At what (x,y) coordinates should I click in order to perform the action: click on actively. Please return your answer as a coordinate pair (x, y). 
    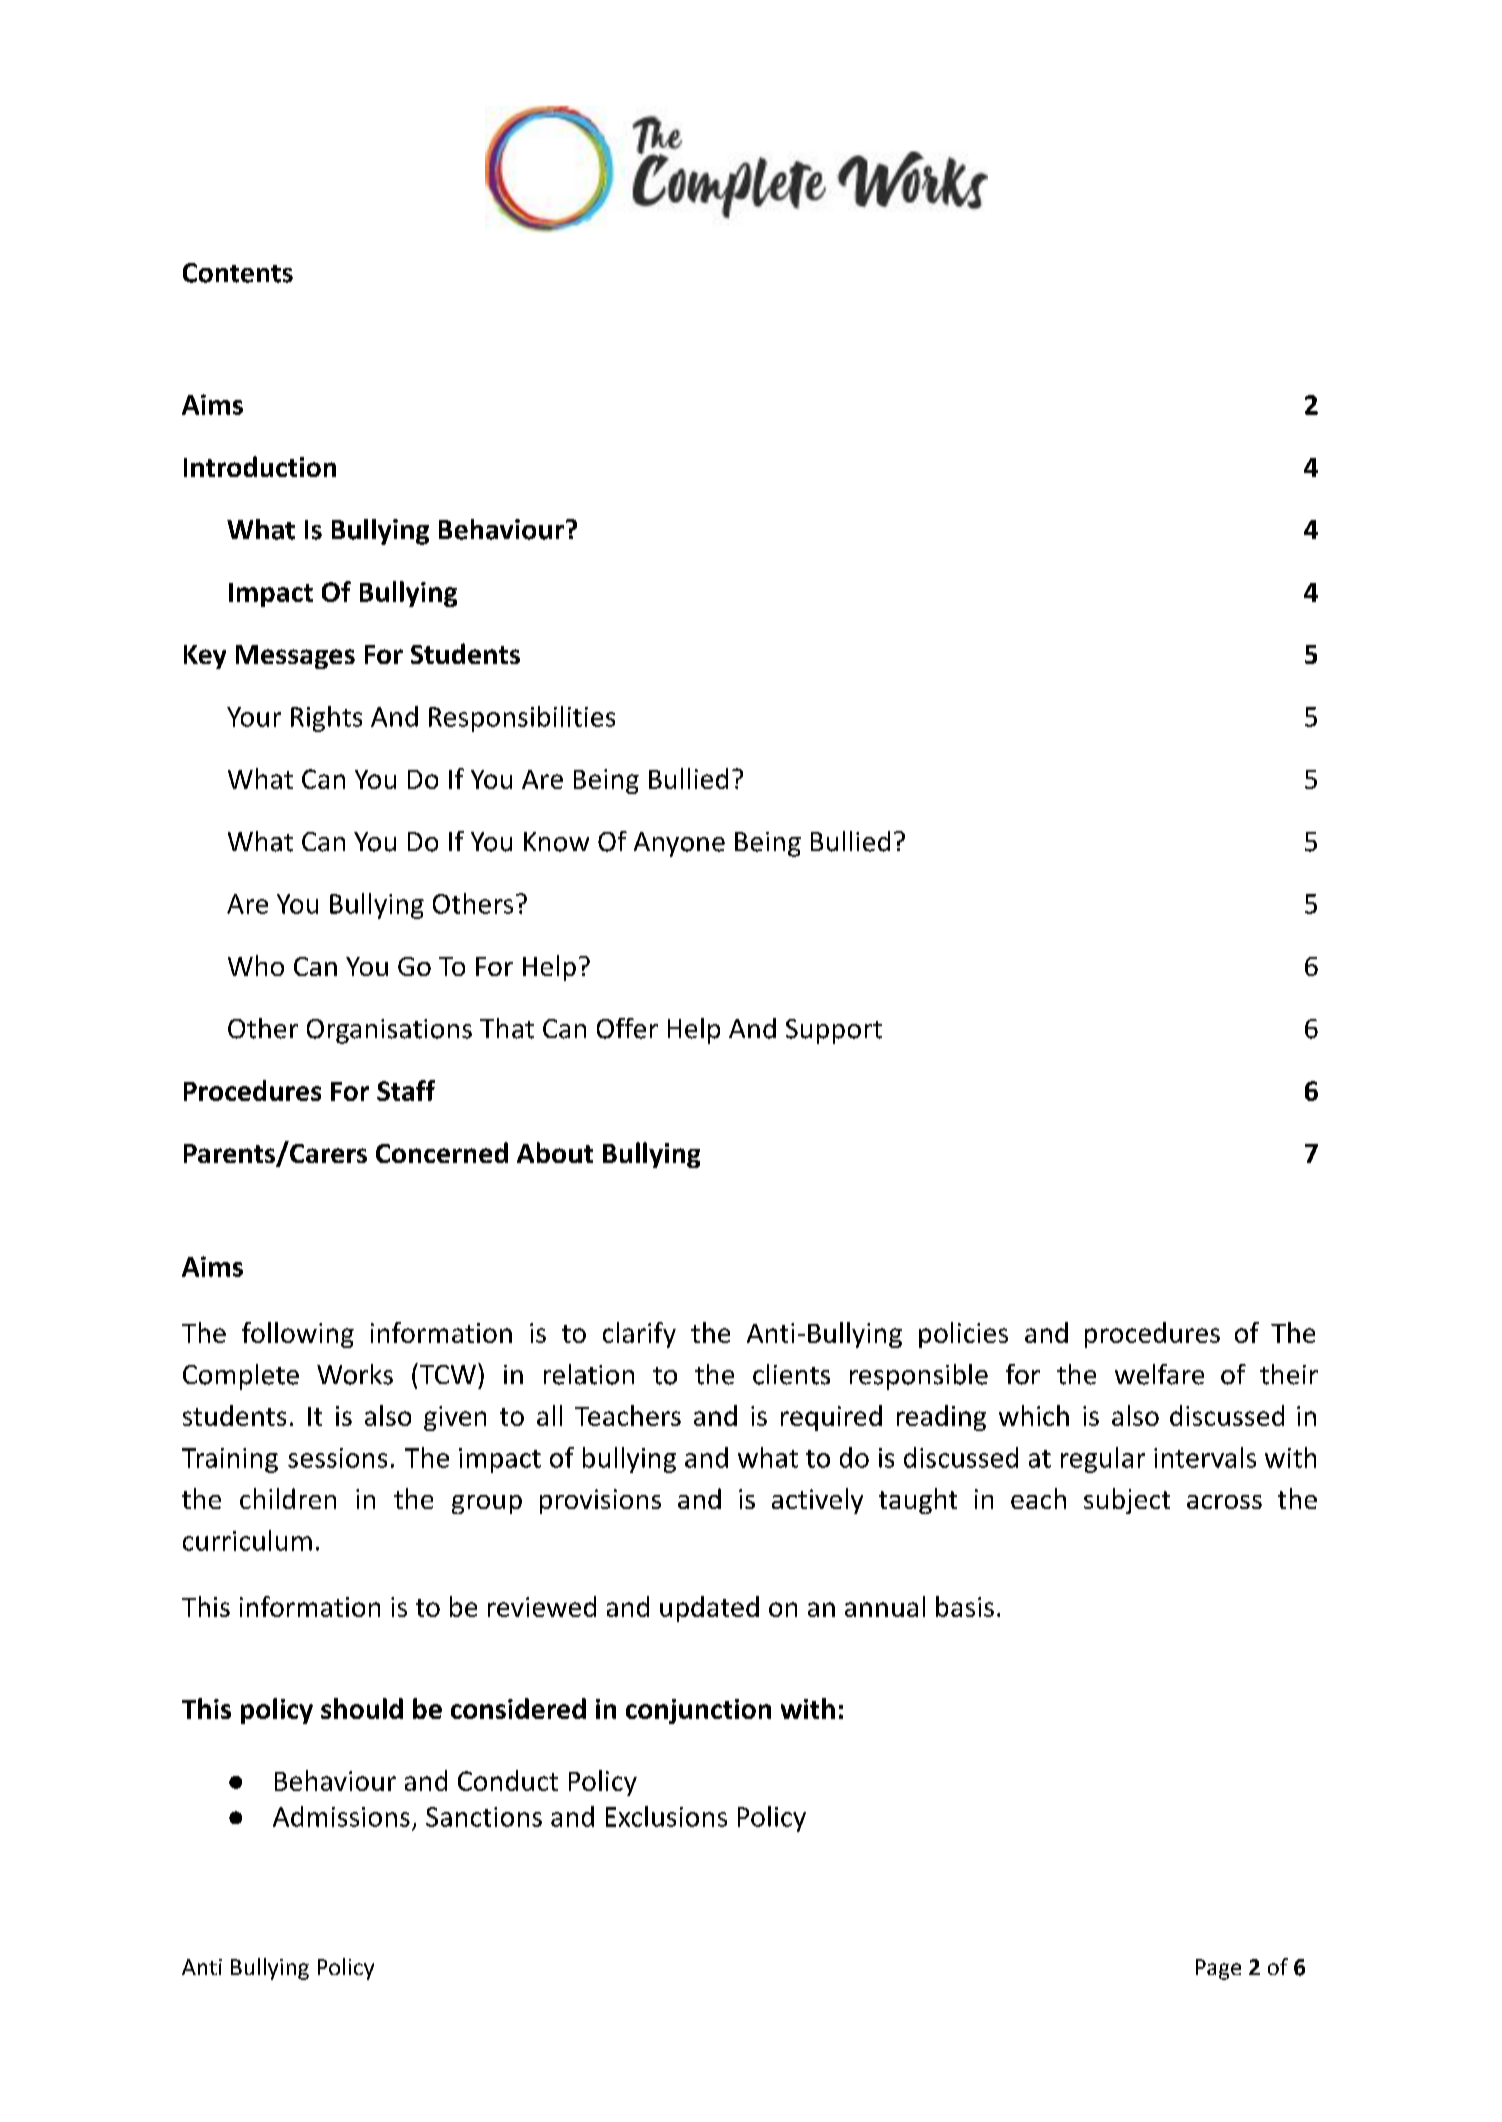
    Looking at the image, I should click on (817, 1501).
